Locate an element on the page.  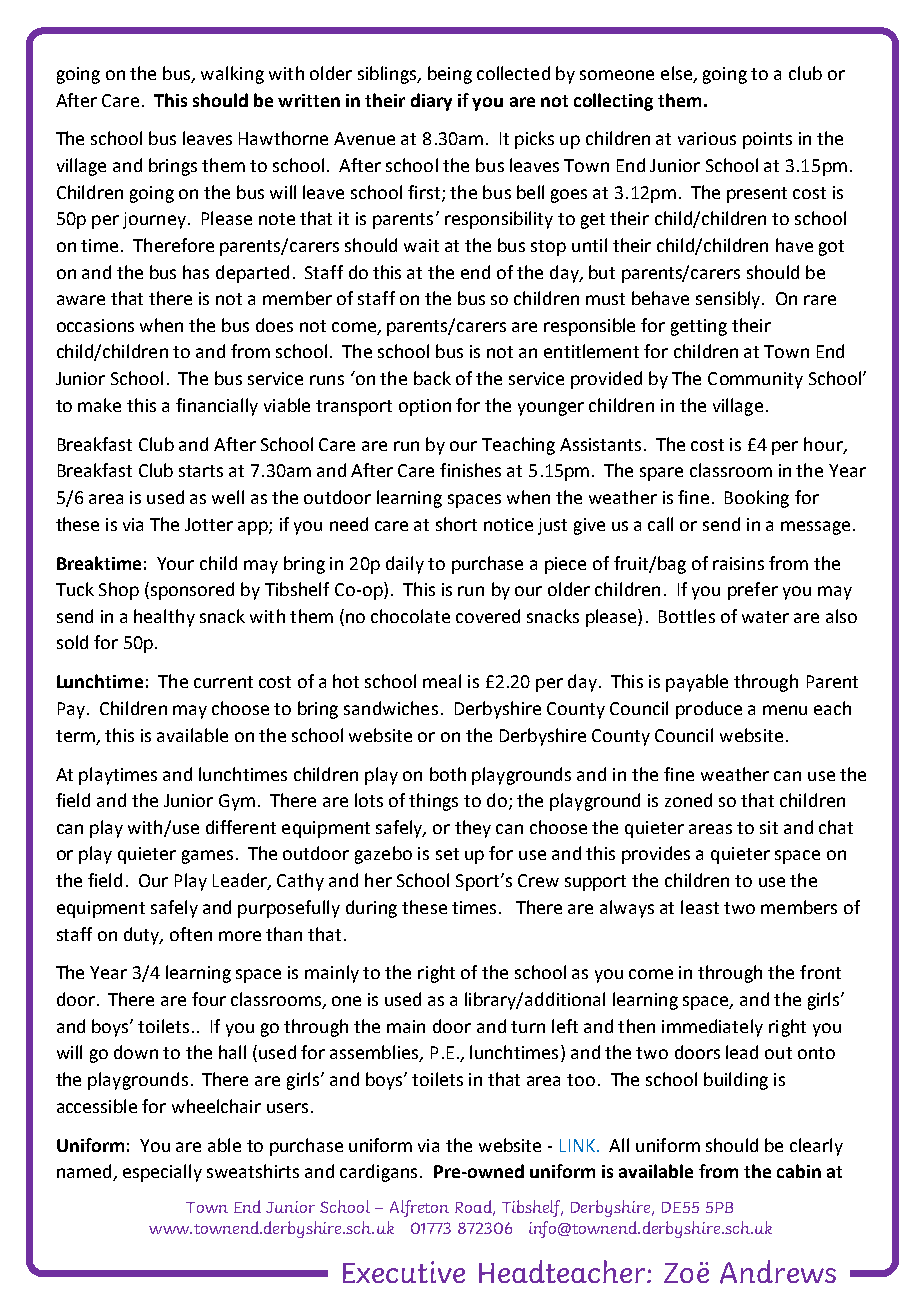
occasions is located at coordinates (95, 325).
